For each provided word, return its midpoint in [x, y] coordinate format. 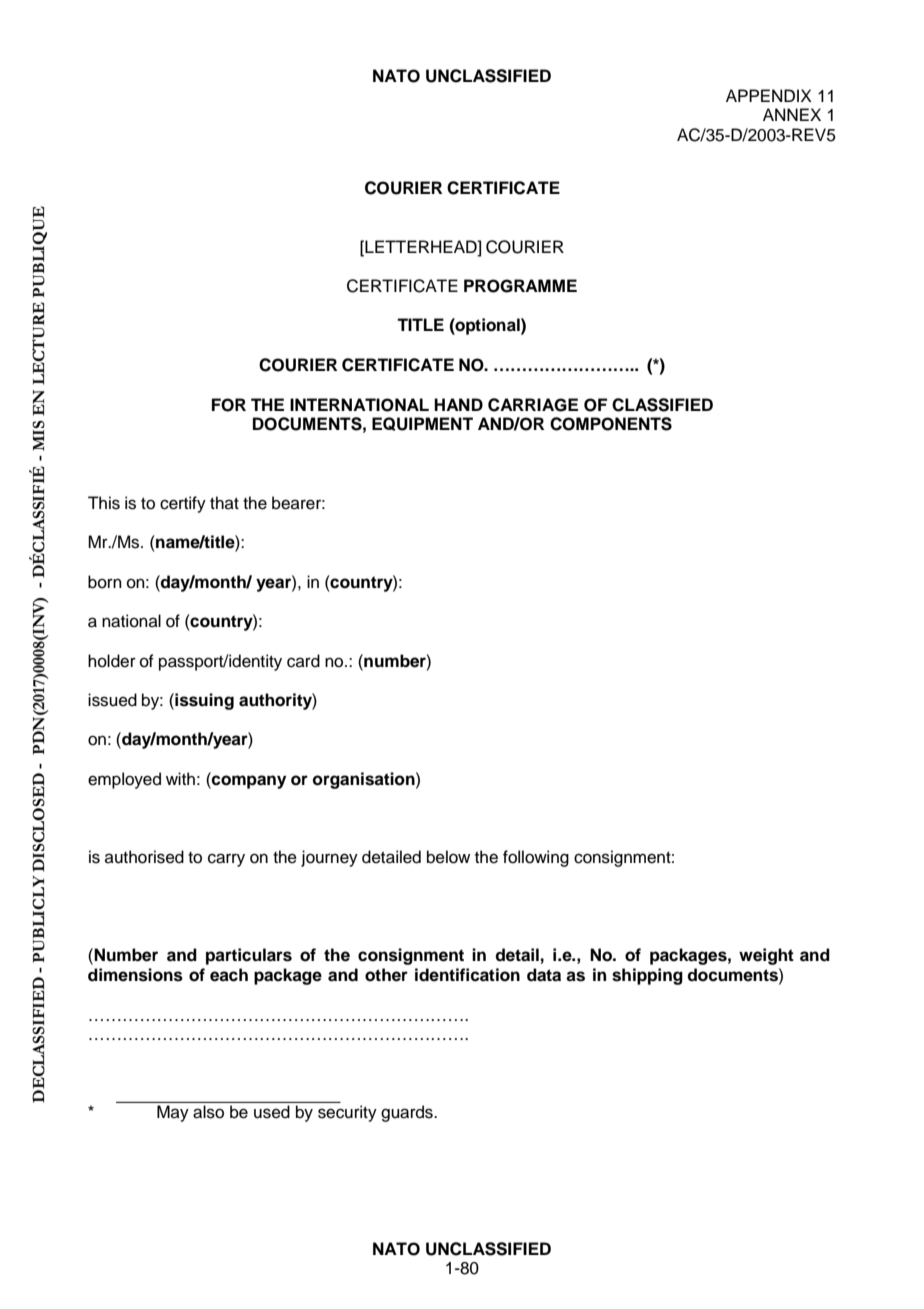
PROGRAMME [520, 286]
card [303, 661]
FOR [229, 405]
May [173, 1113]
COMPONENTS [611, 424]
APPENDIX [769, 95]
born [105, 582]
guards [408, 1113]
